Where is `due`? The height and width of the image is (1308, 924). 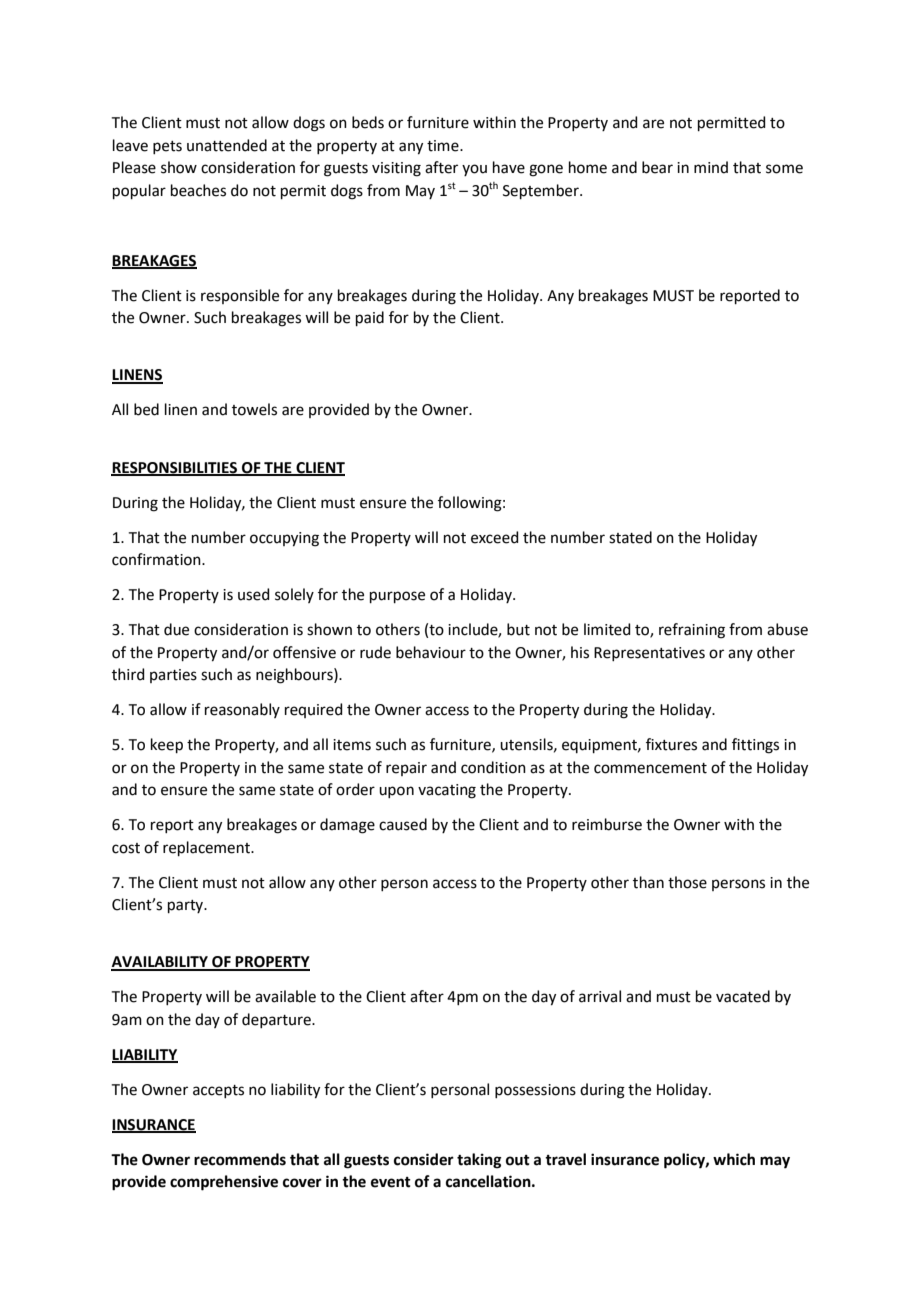
due is located at coordinates (176, 629).
